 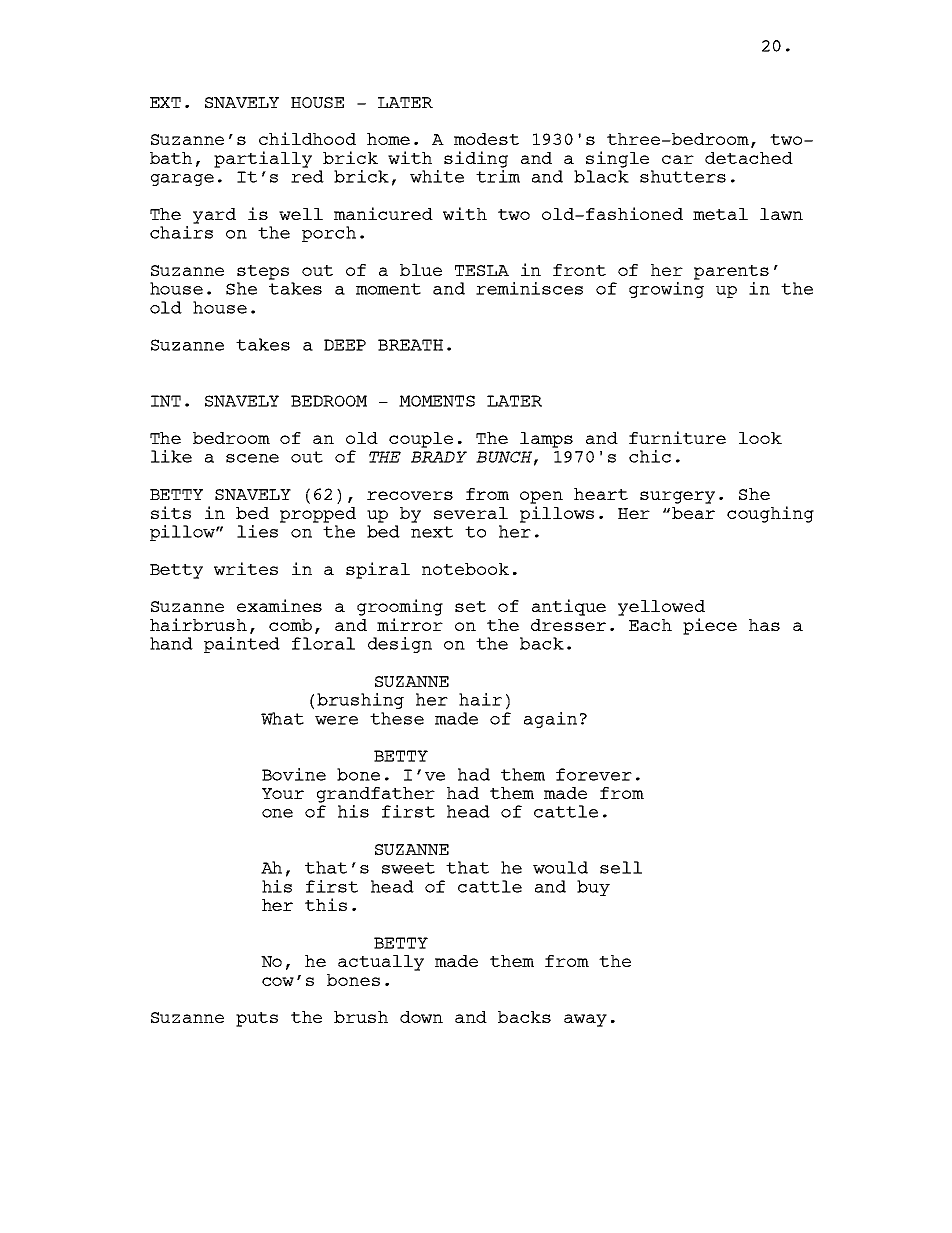 What do you see at coordinates (476, 159) in the screenshot?
I see `siding` at bounding box center [476, 159].
